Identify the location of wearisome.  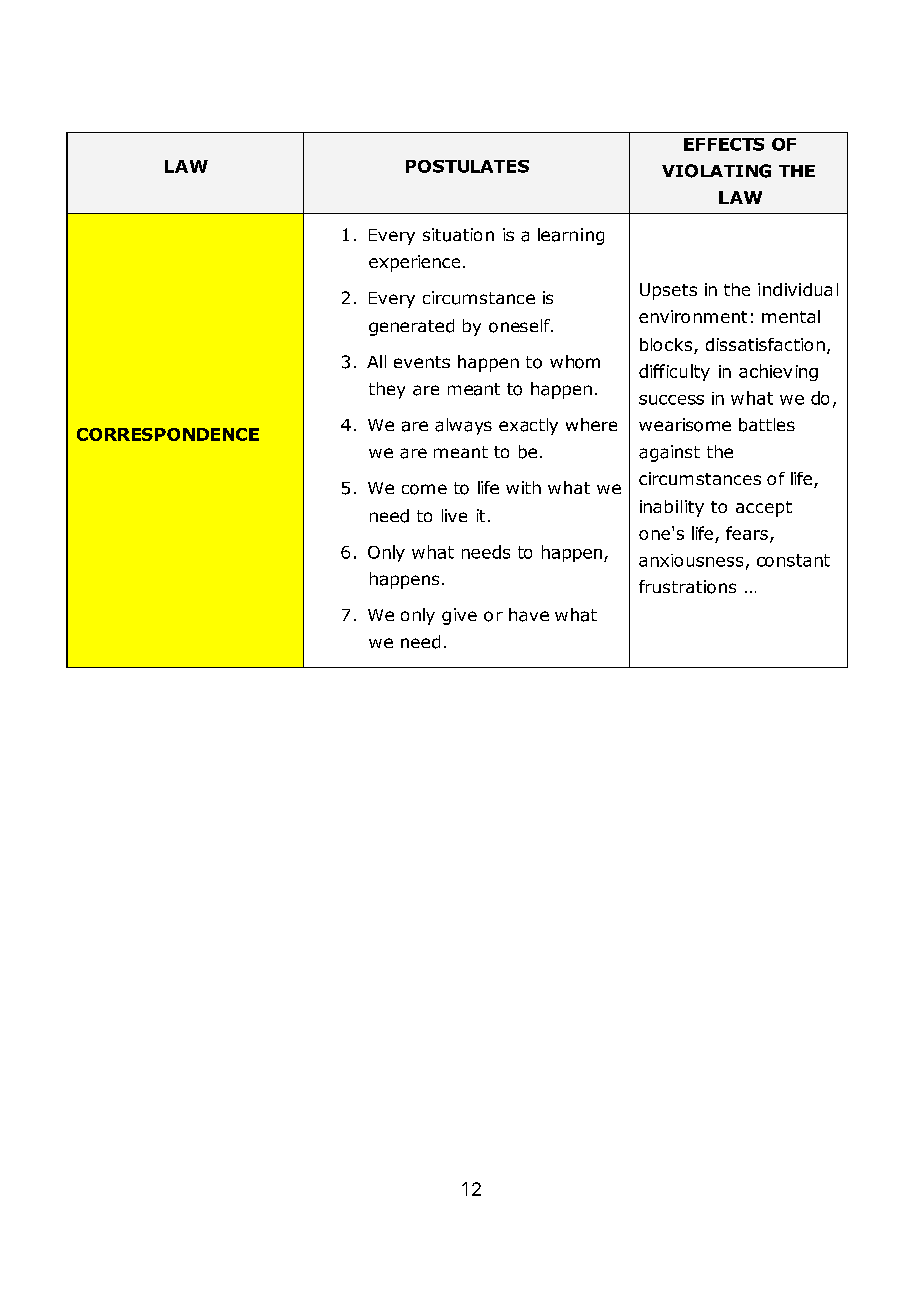
(685, 425).
